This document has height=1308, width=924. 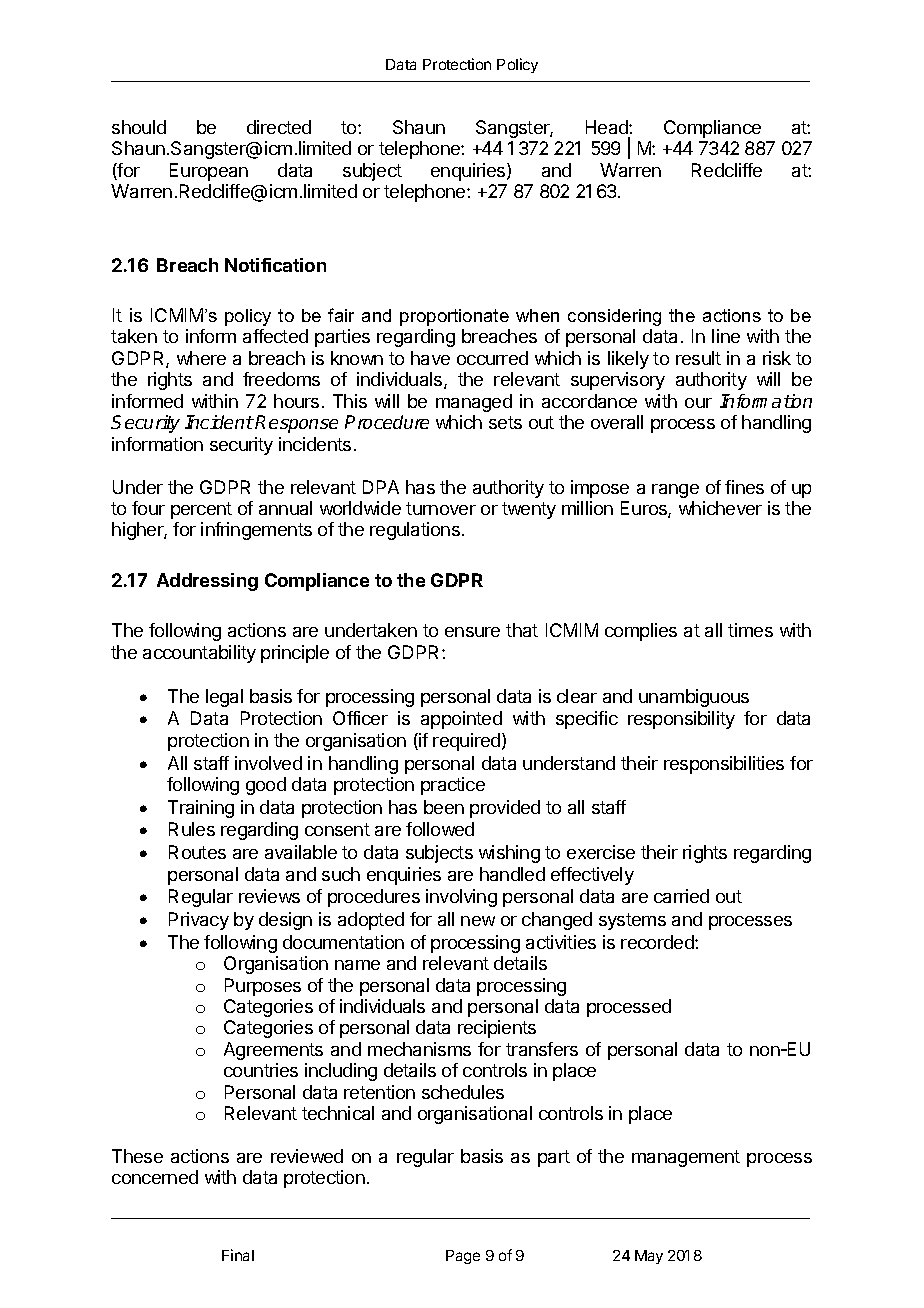 What do you see at coordinates (209, 172) in the document?
I see `European` at bounding box center [209, 172].
